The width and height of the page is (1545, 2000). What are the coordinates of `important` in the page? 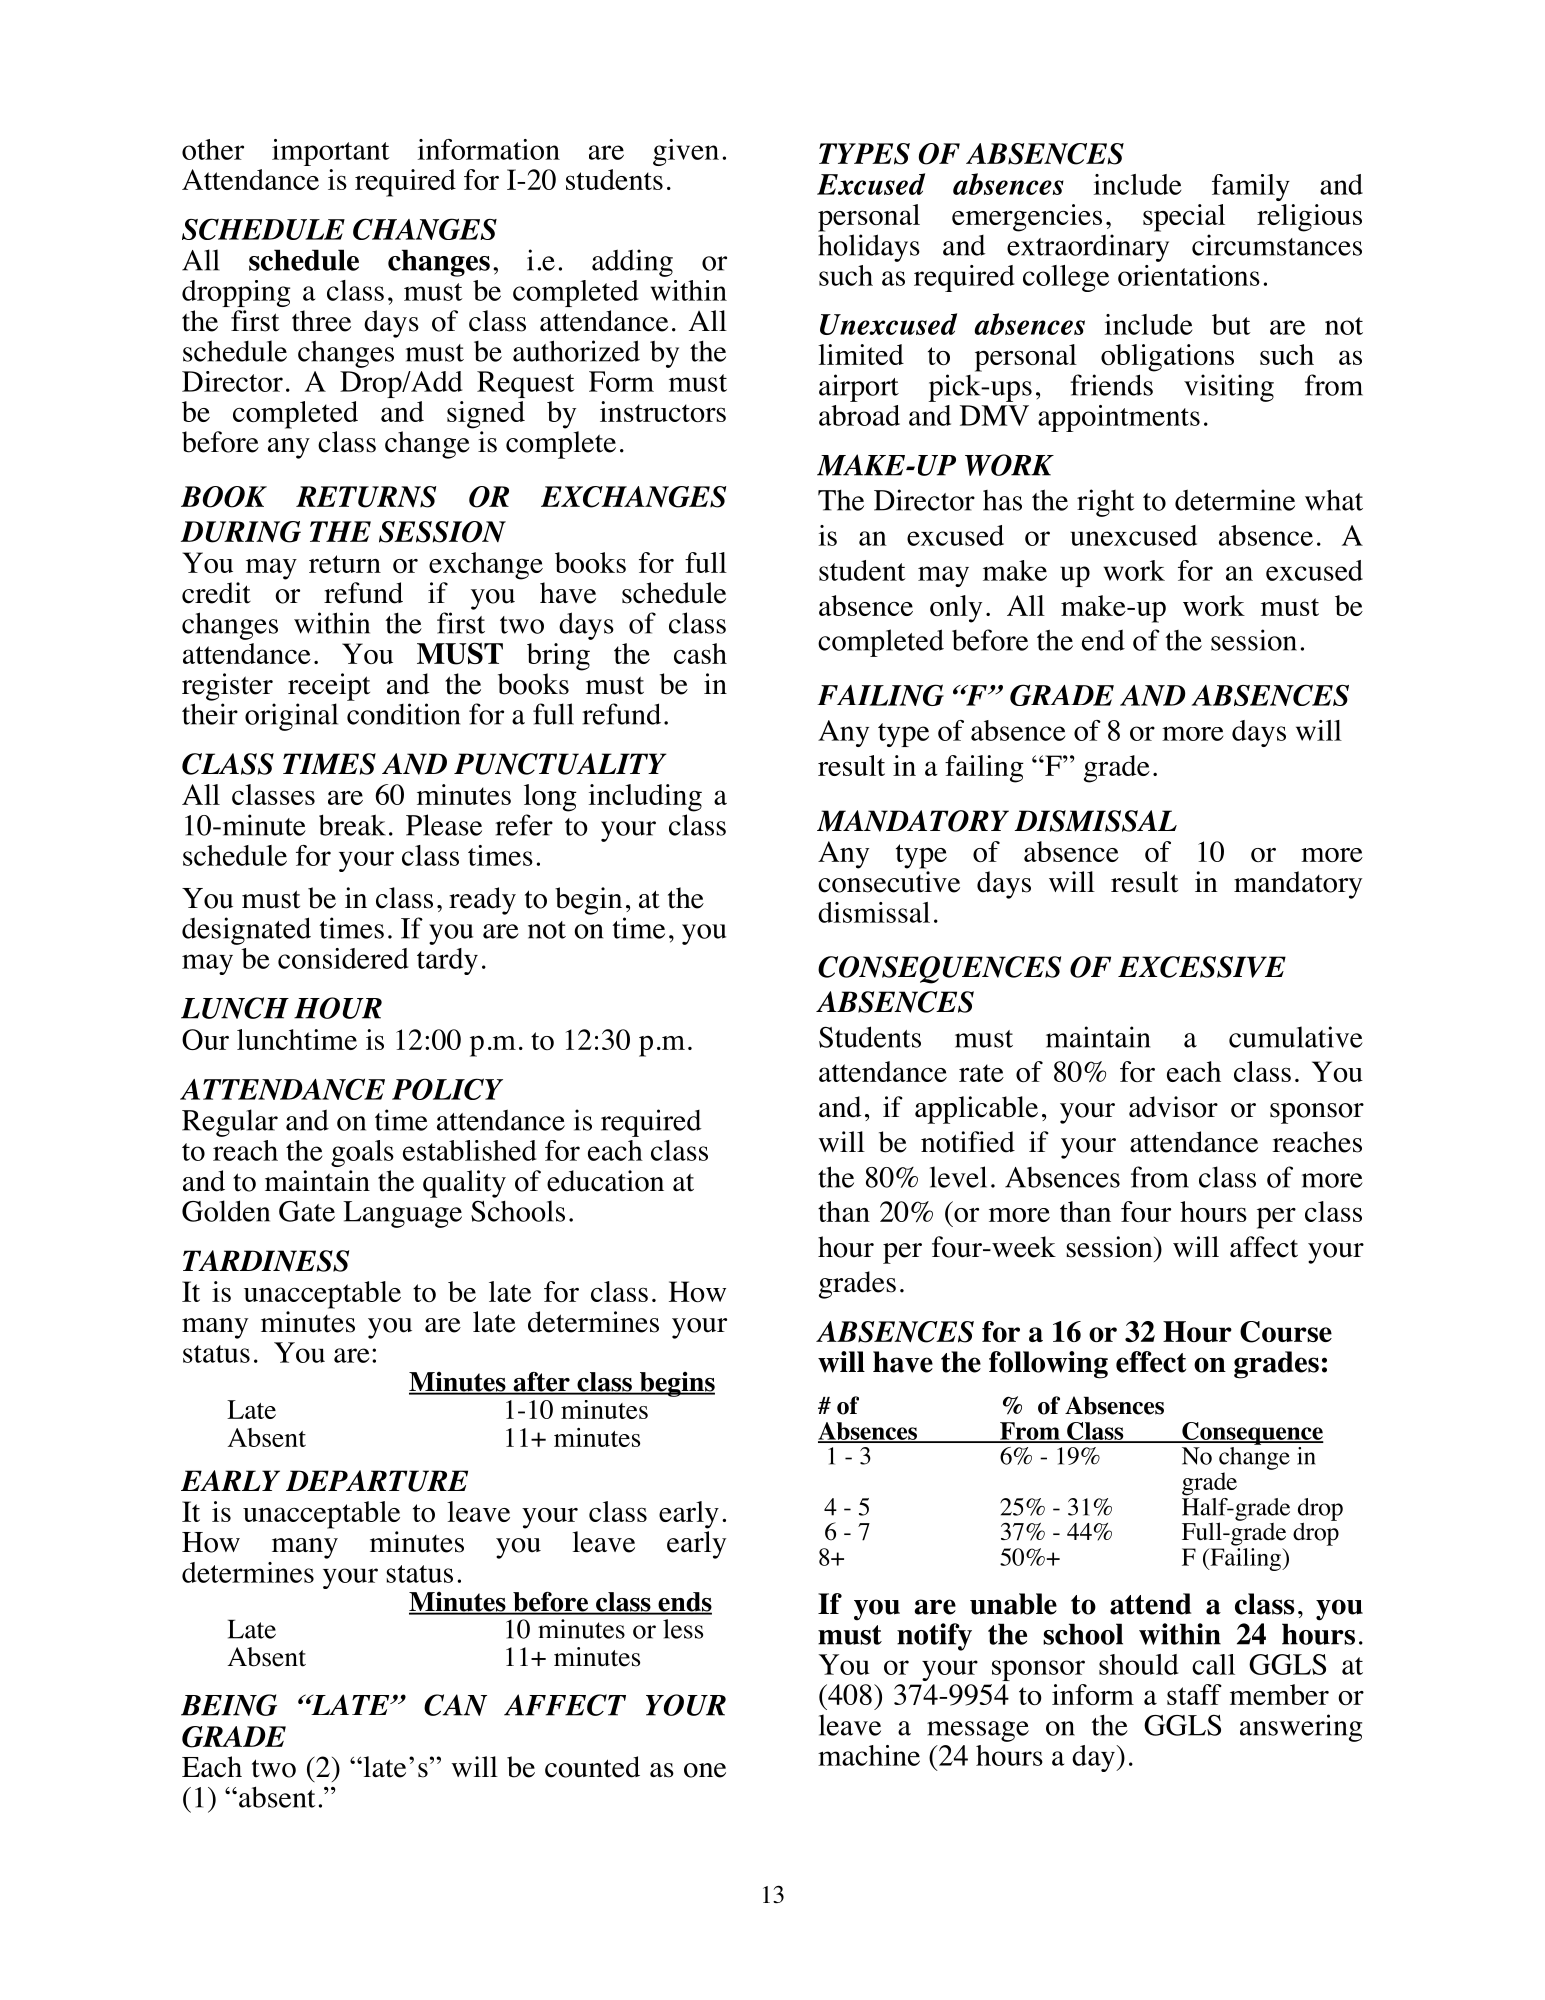 It's located at (331, 152).
